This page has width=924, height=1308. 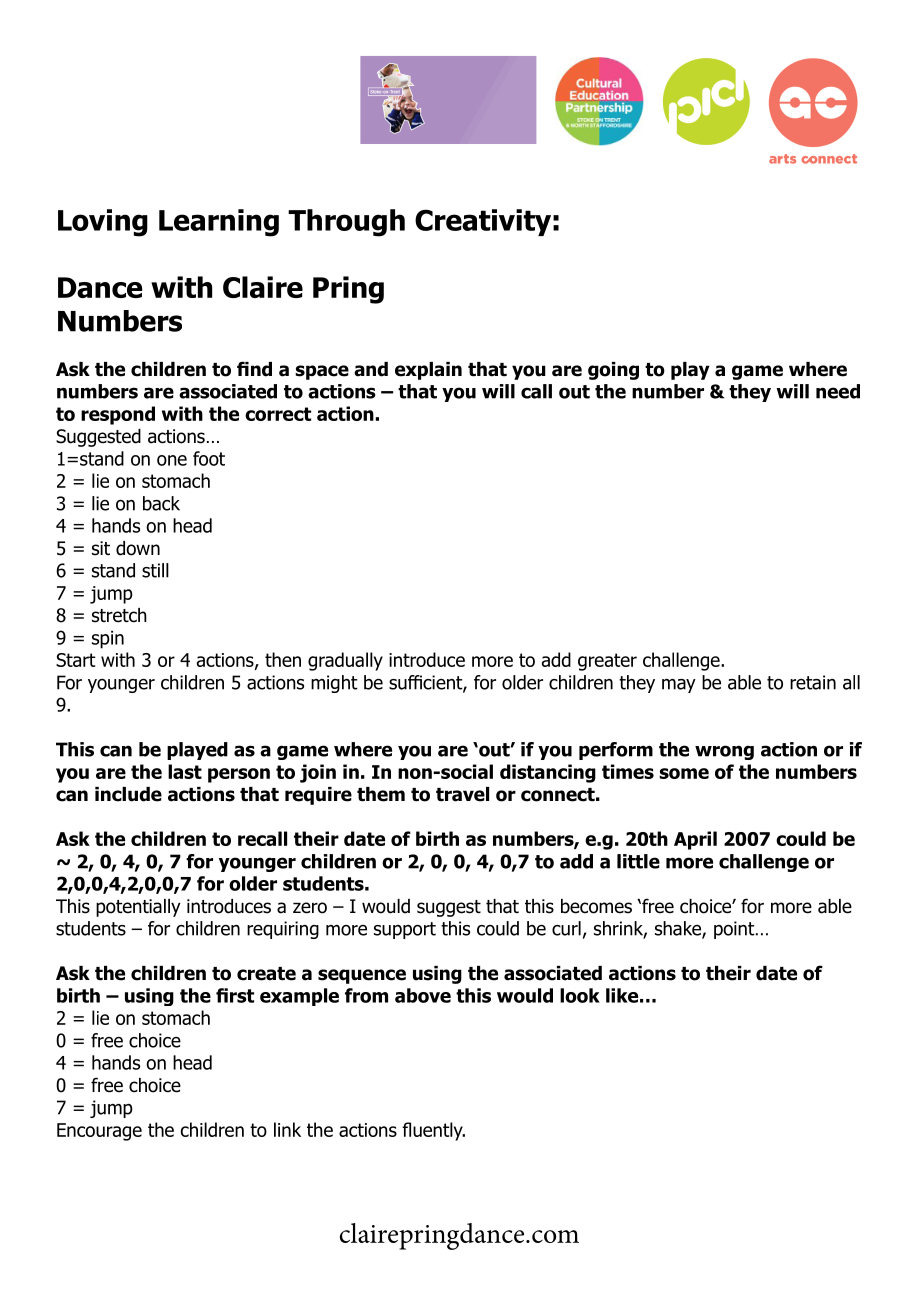 What do you see at coordinates (613, 371) in the page?
I see `going` at bounding box center [613, 371].
